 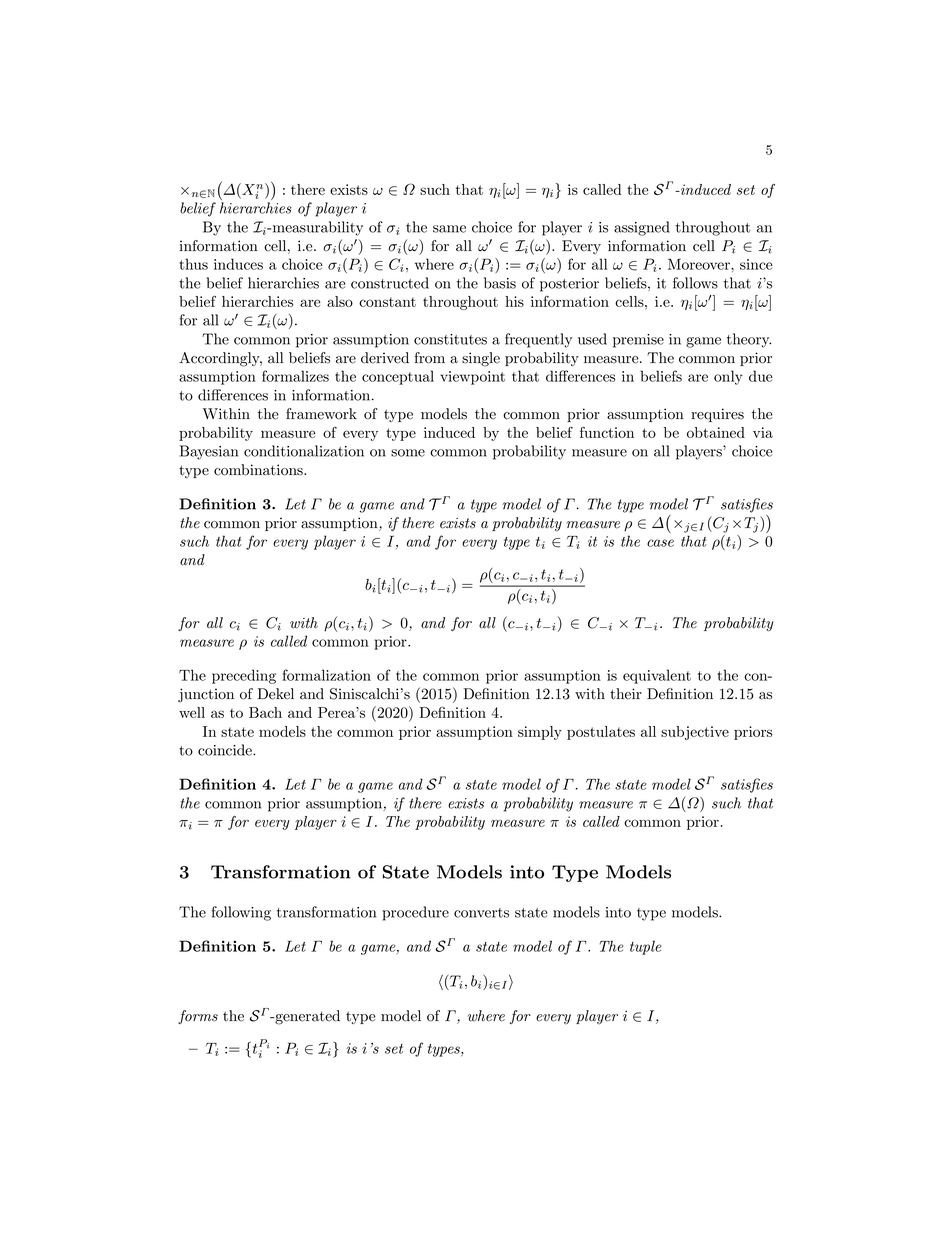 I want to click on converts, so click(x=481, y=913).
